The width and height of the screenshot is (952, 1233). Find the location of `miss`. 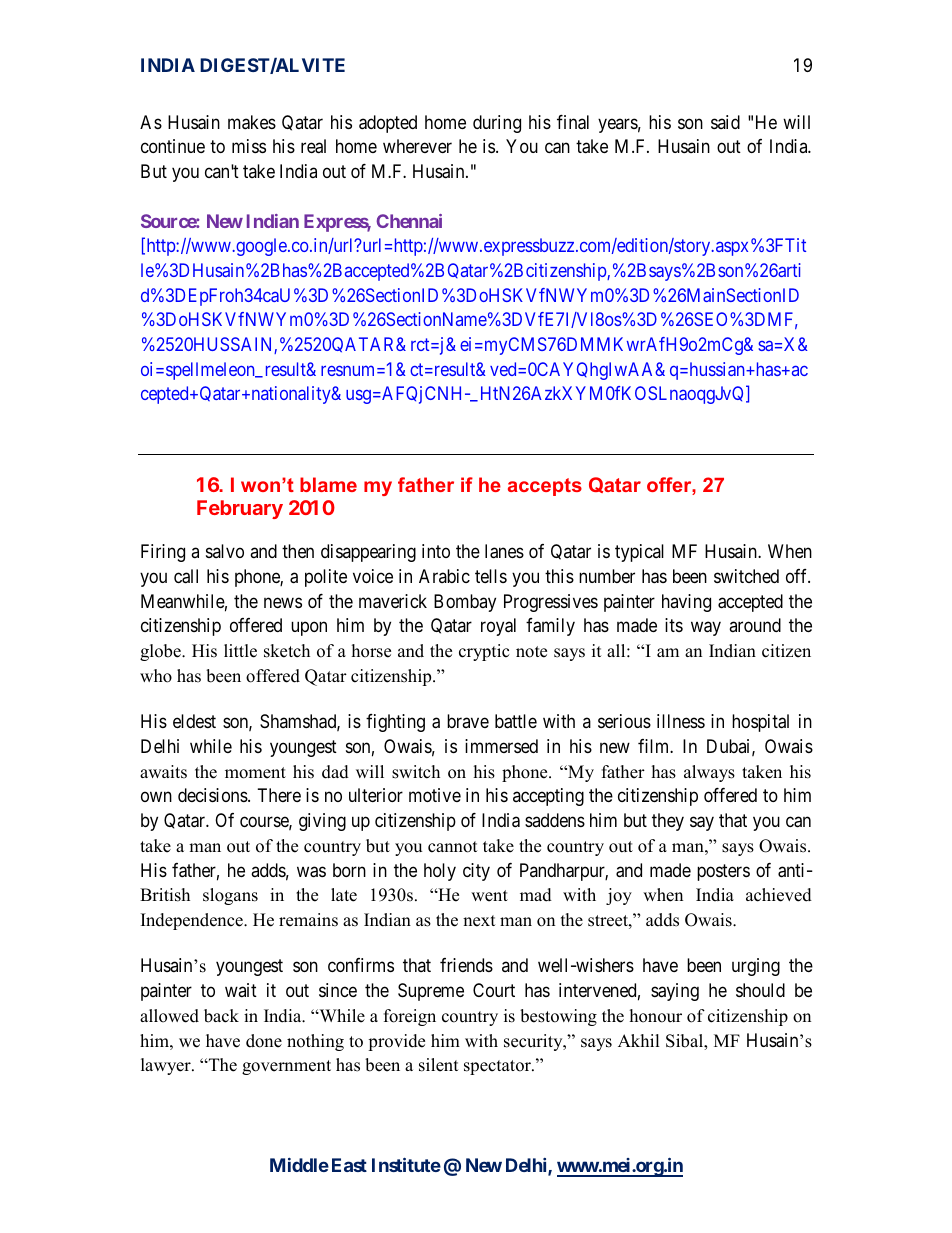

miss is located at coordinates (249, 146).
